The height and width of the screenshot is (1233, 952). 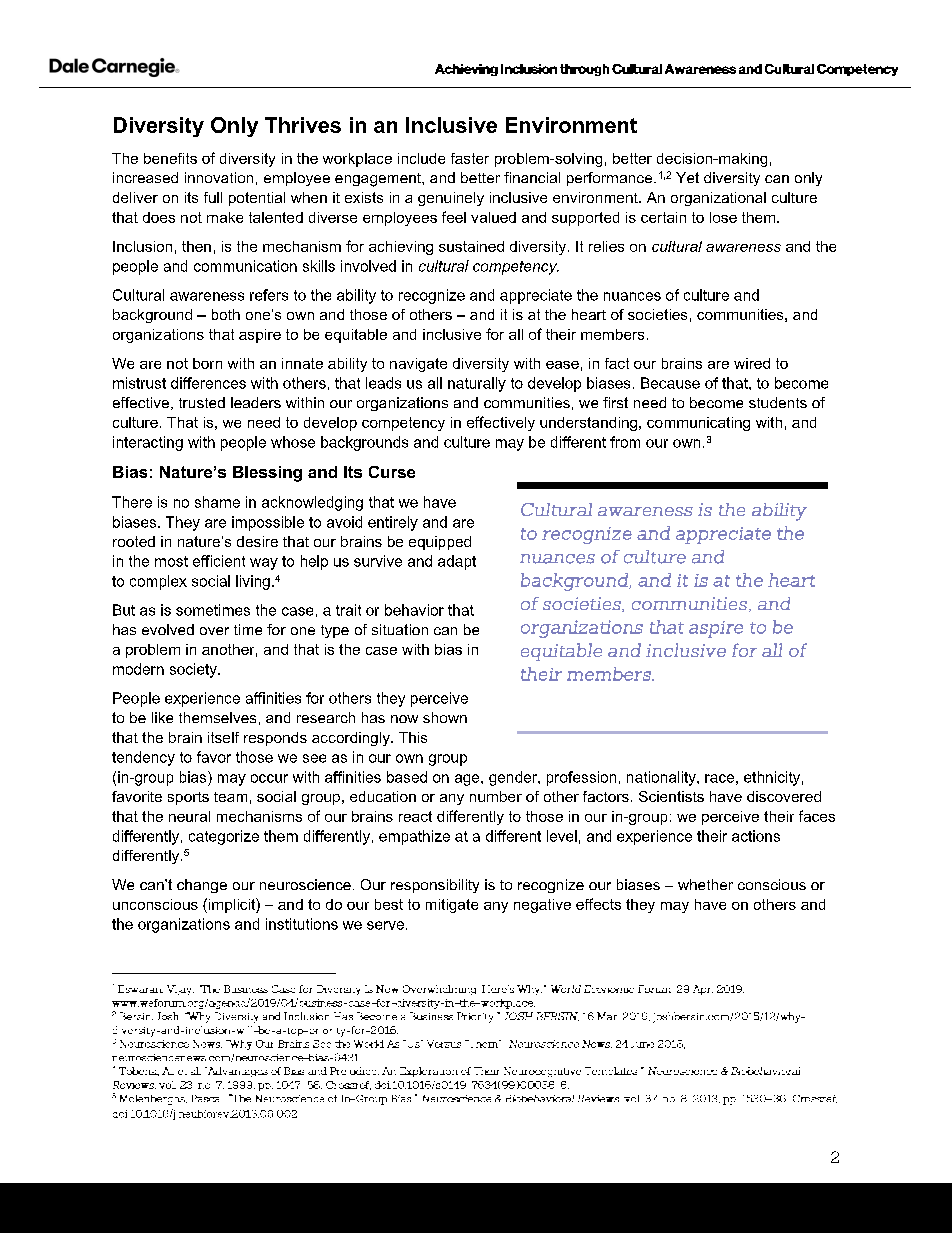 I want to click on benefits, so click(x=170, y=158).
